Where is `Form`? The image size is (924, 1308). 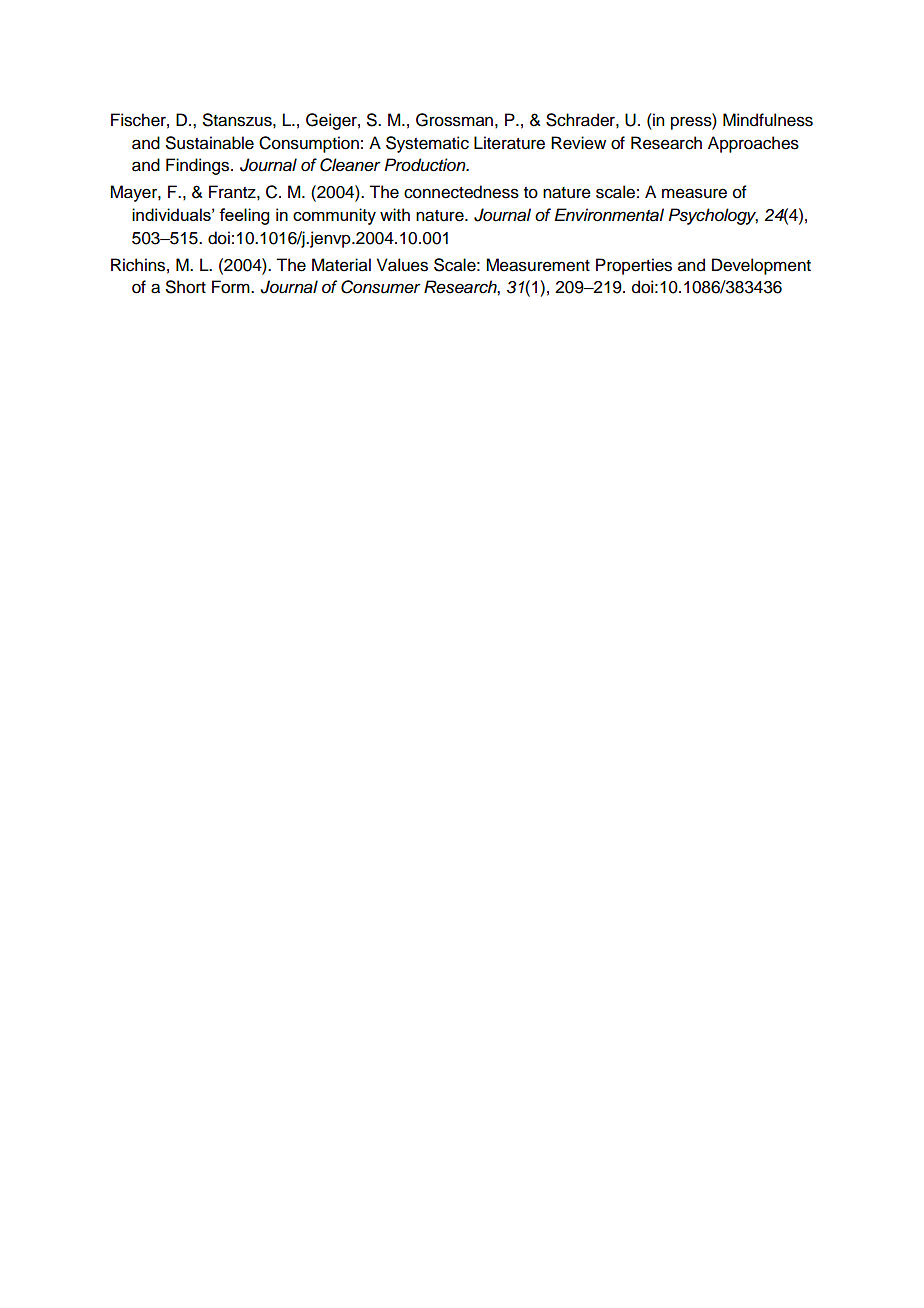 Form is located at coordinates (232, 287).
